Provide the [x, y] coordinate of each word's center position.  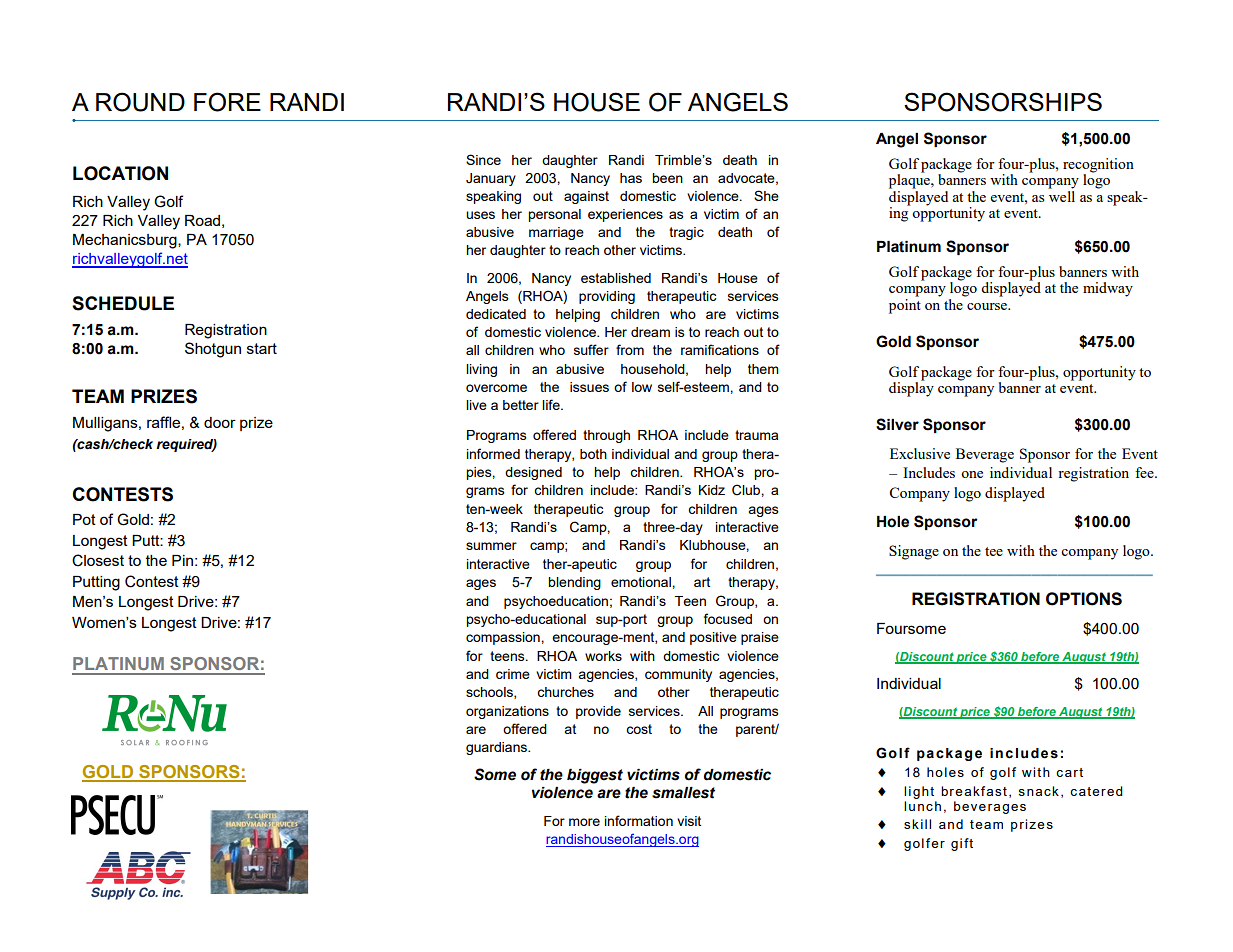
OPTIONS [1084, 599]
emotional [642, 582]
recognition [1098, 165]
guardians [497, 748]
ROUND [140, 102]
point [905, 305]
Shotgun [213, 350]
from [630, 349]
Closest [98, 560]
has [631, 178]
